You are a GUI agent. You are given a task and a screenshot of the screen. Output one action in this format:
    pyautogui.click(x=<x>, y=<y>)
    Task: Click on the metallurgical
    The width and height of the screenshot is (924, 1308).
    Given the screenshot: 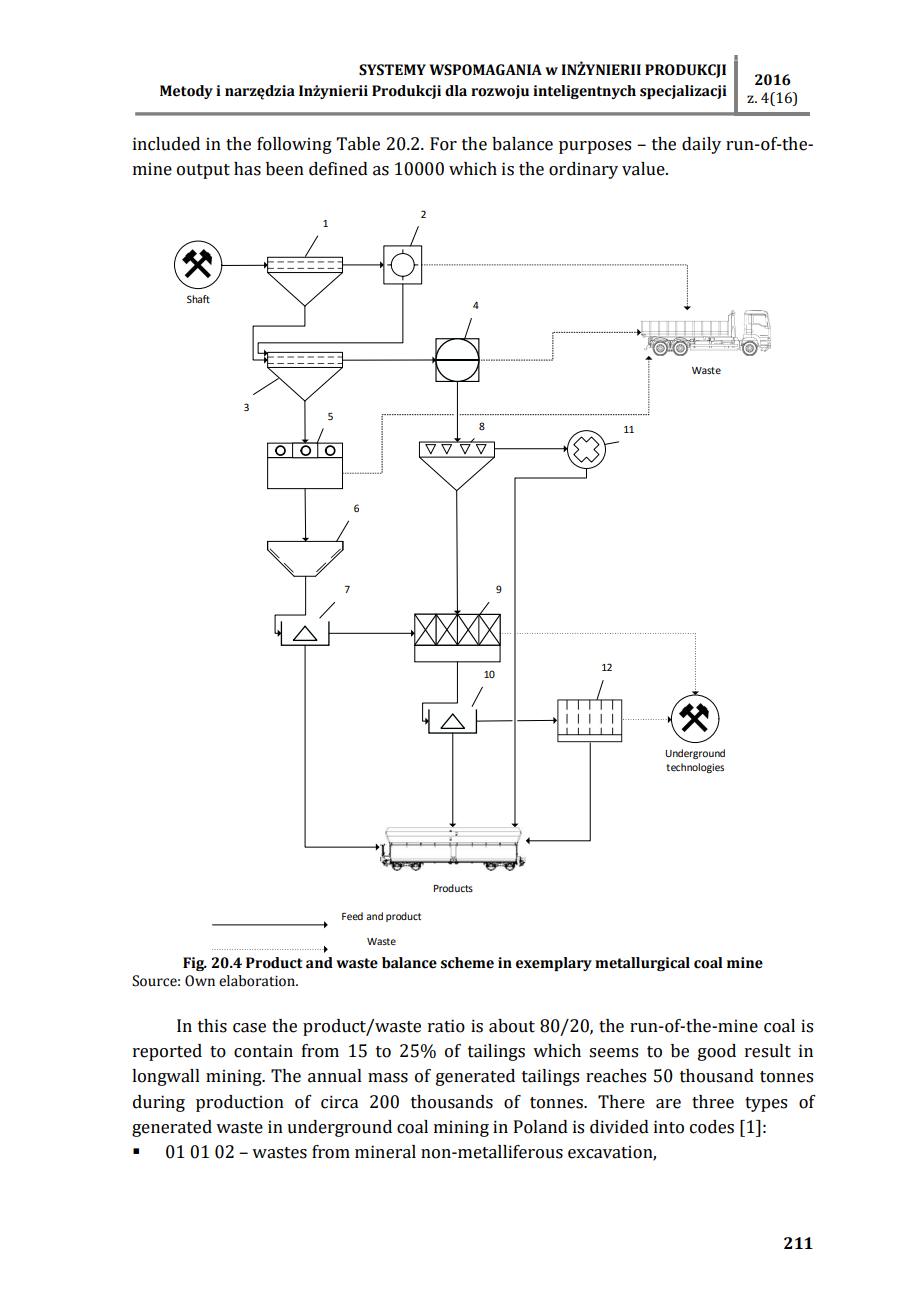 What is the action you would take?
    pyautogui.click(x=642, y=964)
